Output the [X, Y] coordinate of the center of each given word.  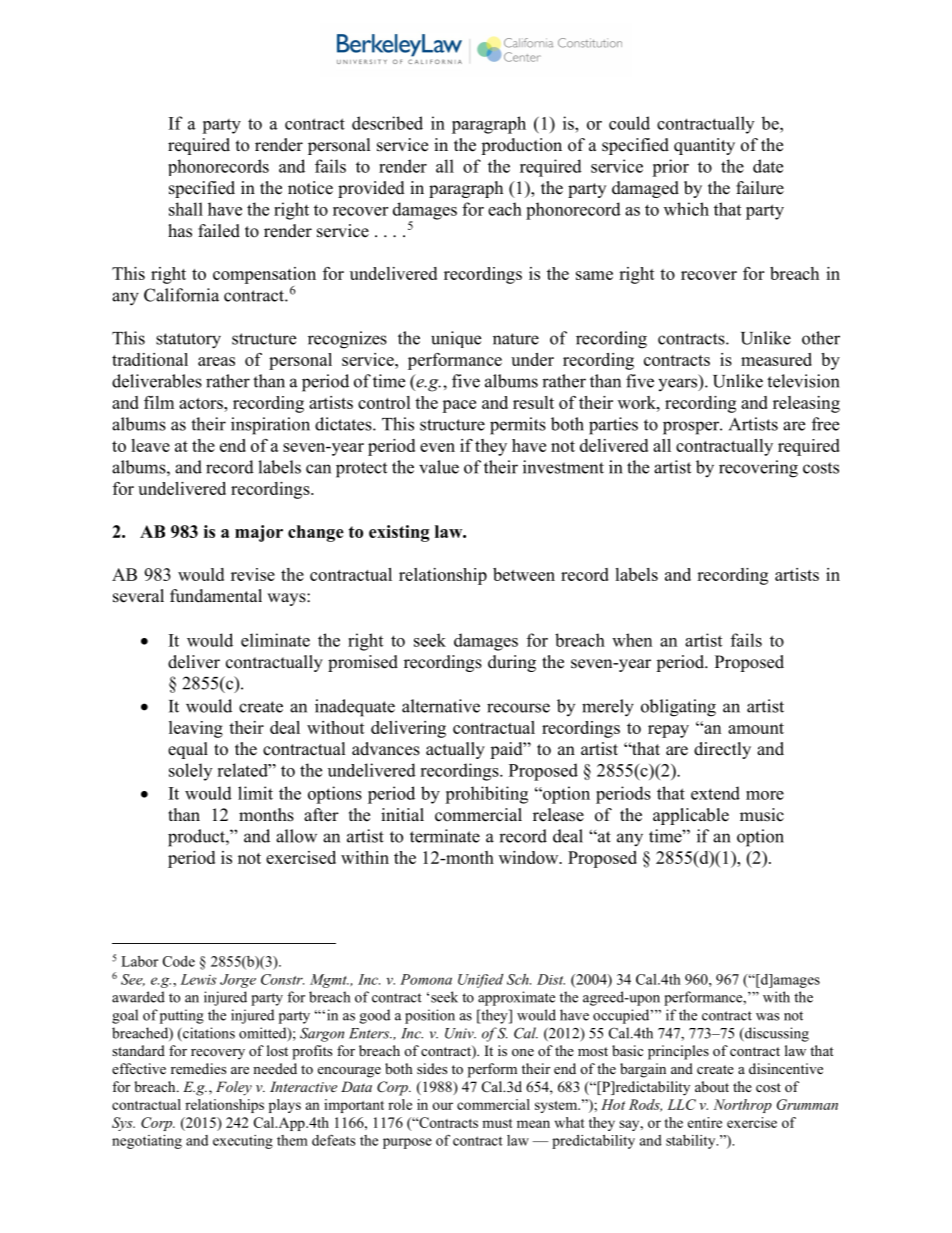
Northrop [743, 1106]
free [825, 424]
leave [150, 445]
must [497, 1123]
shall [186, 209]
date [768, 166]
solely [190, 772]
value [439, 467]
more [765, 795]
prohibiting [486, 795]
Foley [234, 1088]
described [387, 123]
